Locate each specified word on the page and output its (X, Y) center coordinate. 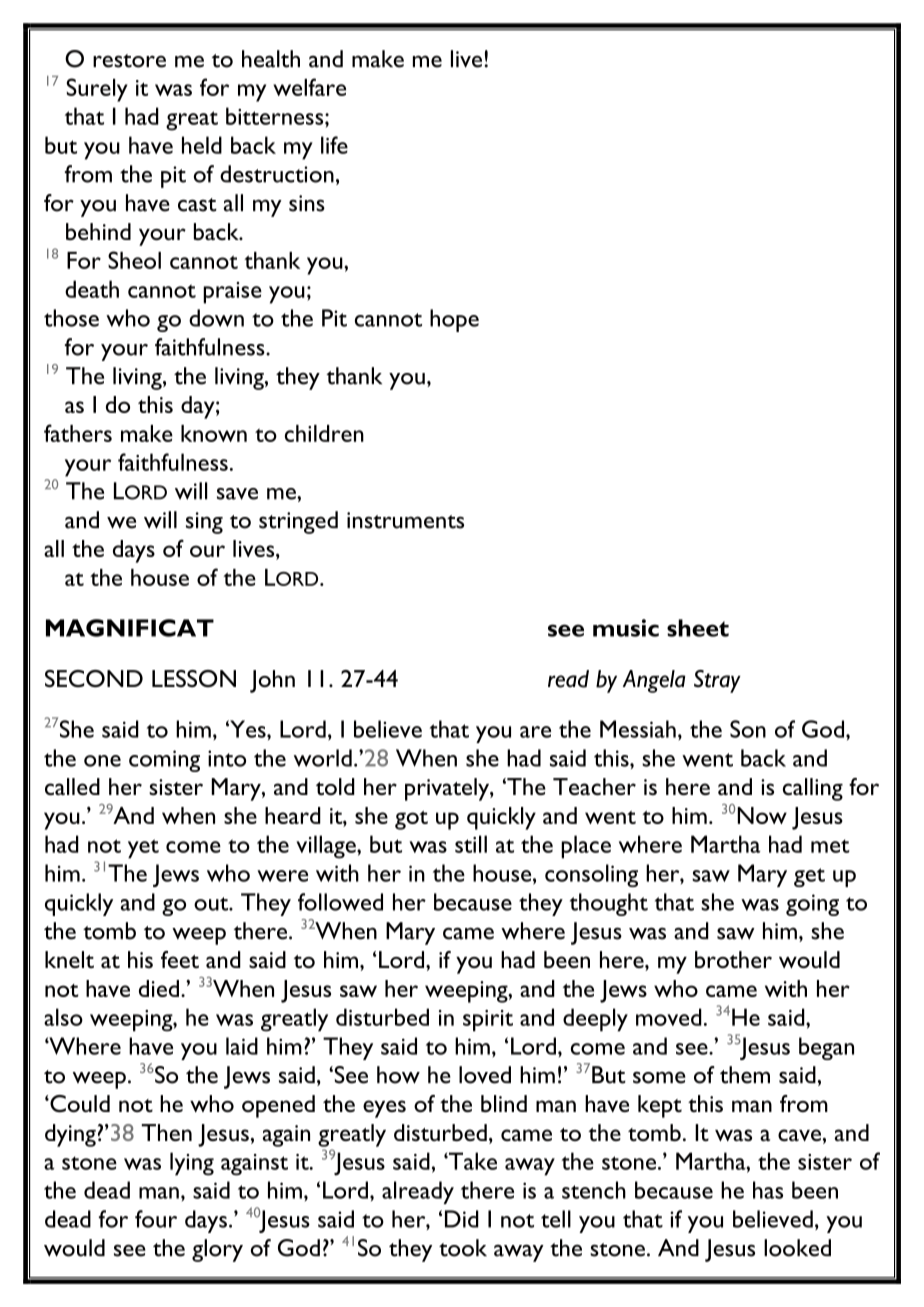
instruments (405, 520)
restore (129, 61)
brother (733, 959)
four (156, 1219)
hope (454, 320)
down (216, 318)
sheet (698, 628)
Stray (717, 681)
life (334, 145)
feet (180, 959)
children (324, 433)
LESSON (194, 678)
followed (340, 902)
